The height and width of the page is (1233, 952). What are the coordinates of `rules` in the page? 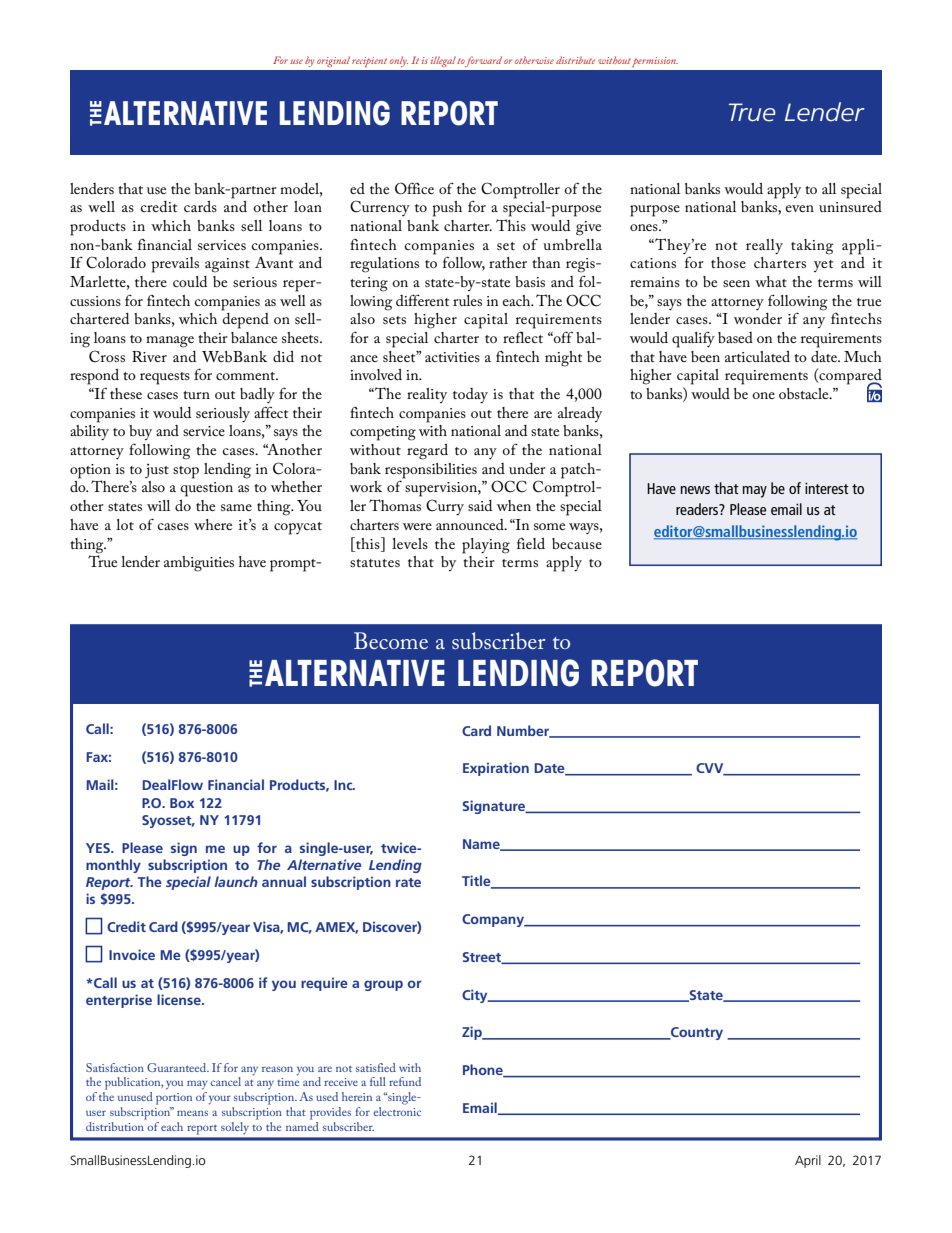 It's located at (467, 300).
